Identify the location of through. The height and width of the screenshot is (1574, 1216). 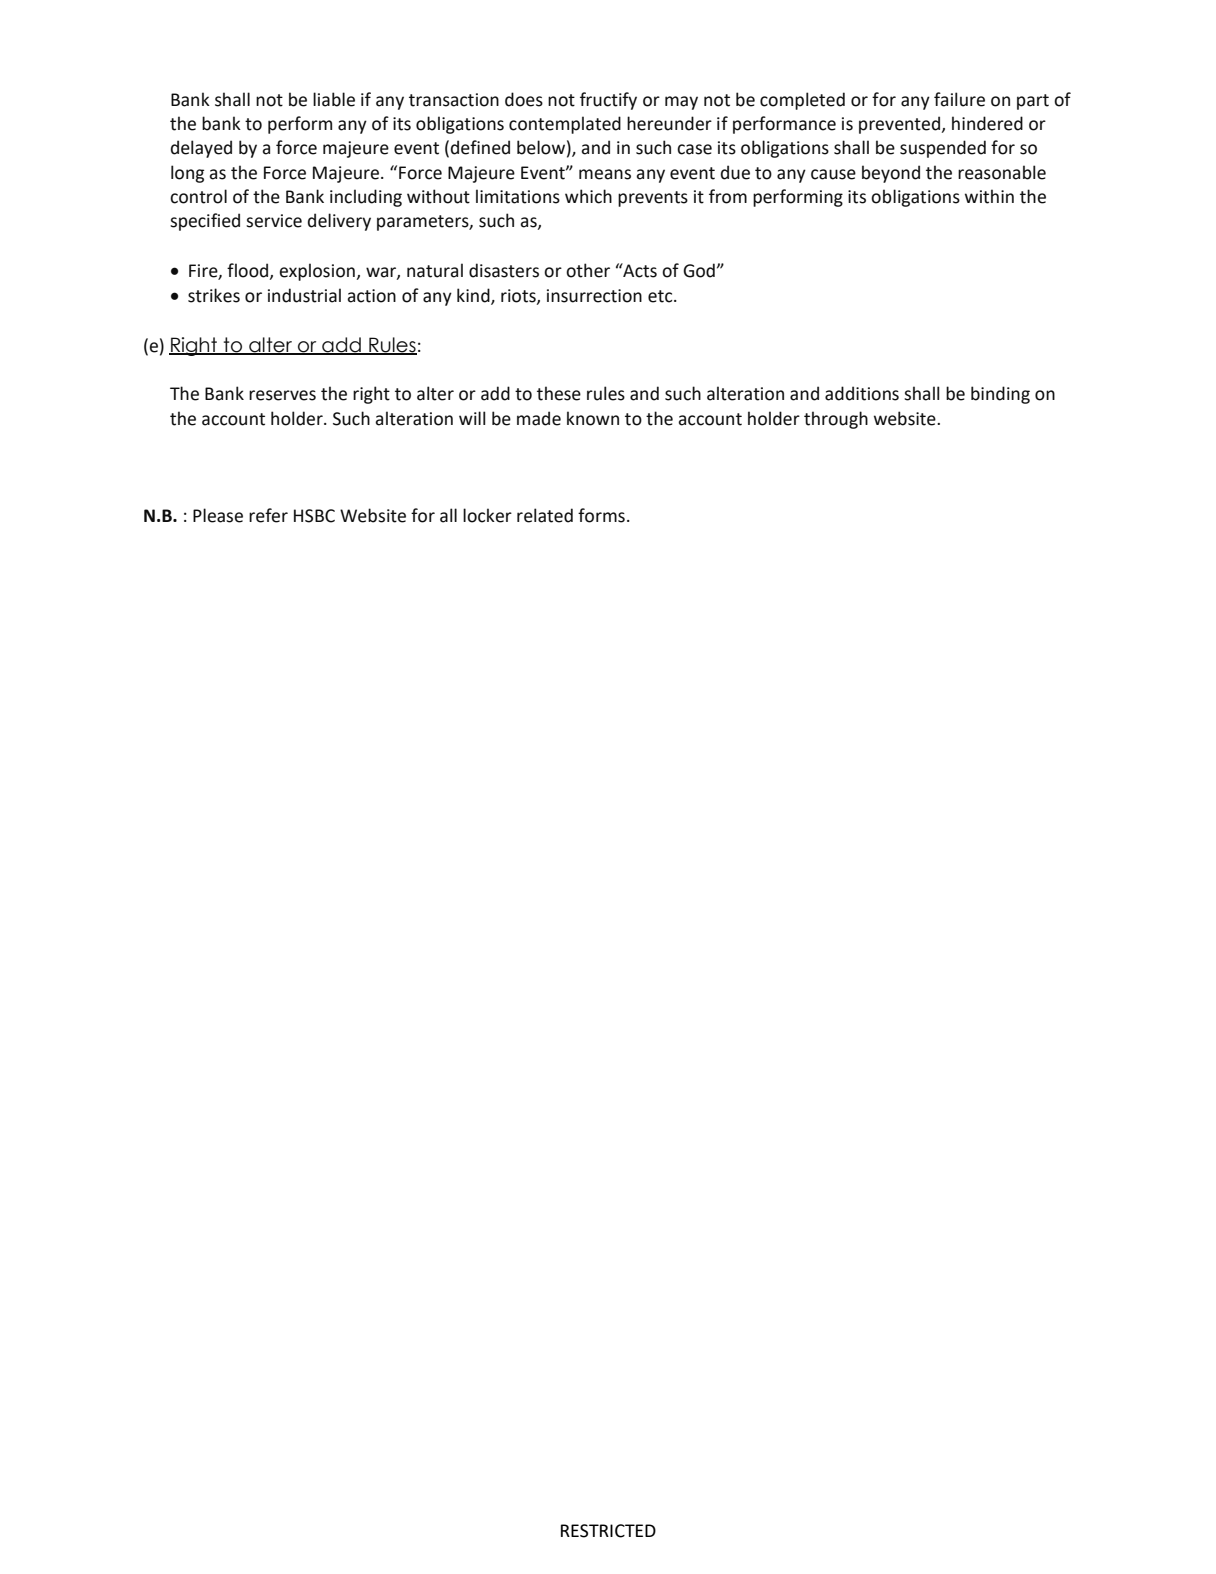
(836, 420).
